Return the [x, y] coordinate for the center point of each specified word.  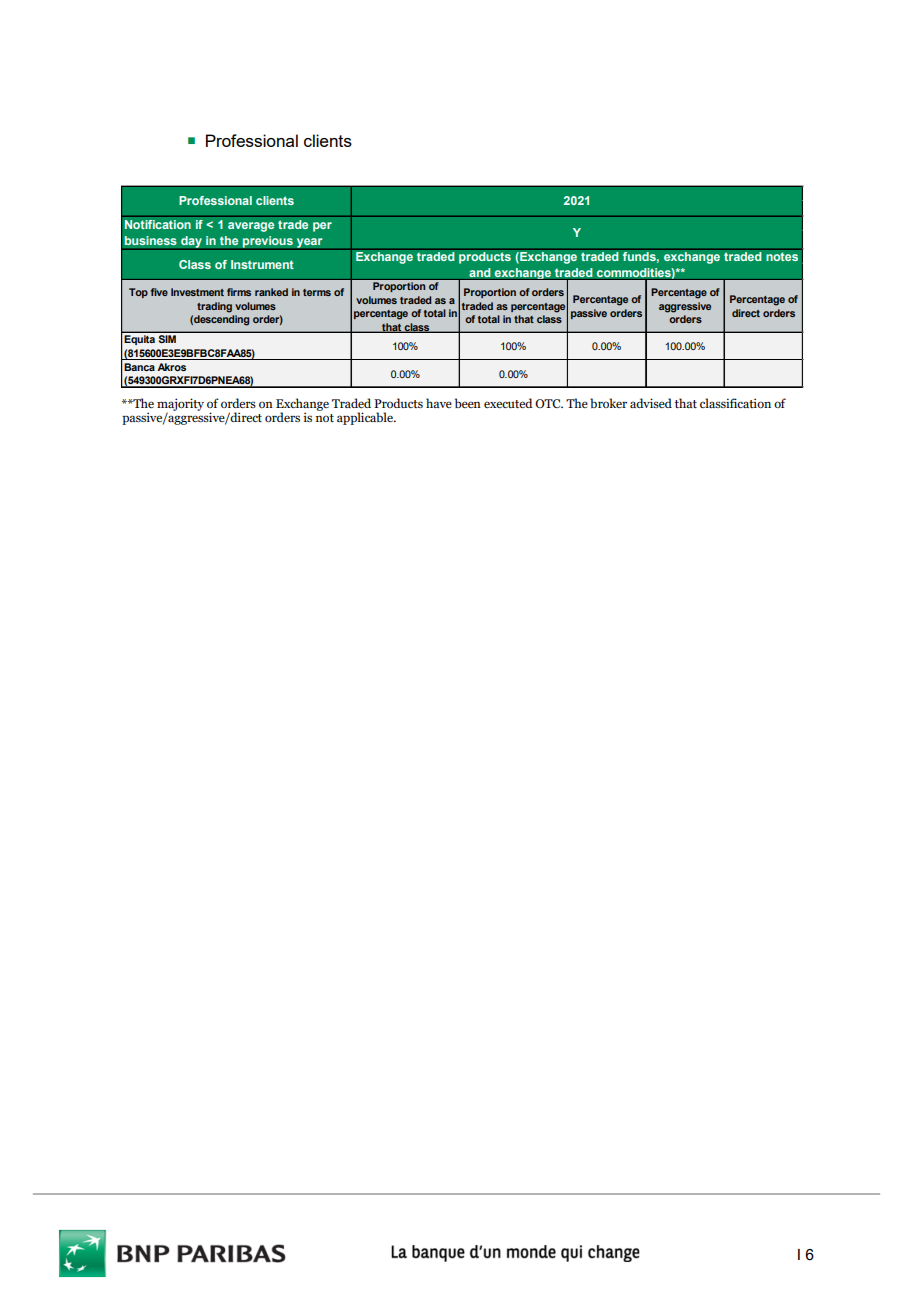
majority [180, 405]
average [251, 227]
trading [214, 307]
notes [782, 255]
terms [317, 292]
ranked [271, 292]
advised [651, 403]
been [468, 403]
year [310, 244]
